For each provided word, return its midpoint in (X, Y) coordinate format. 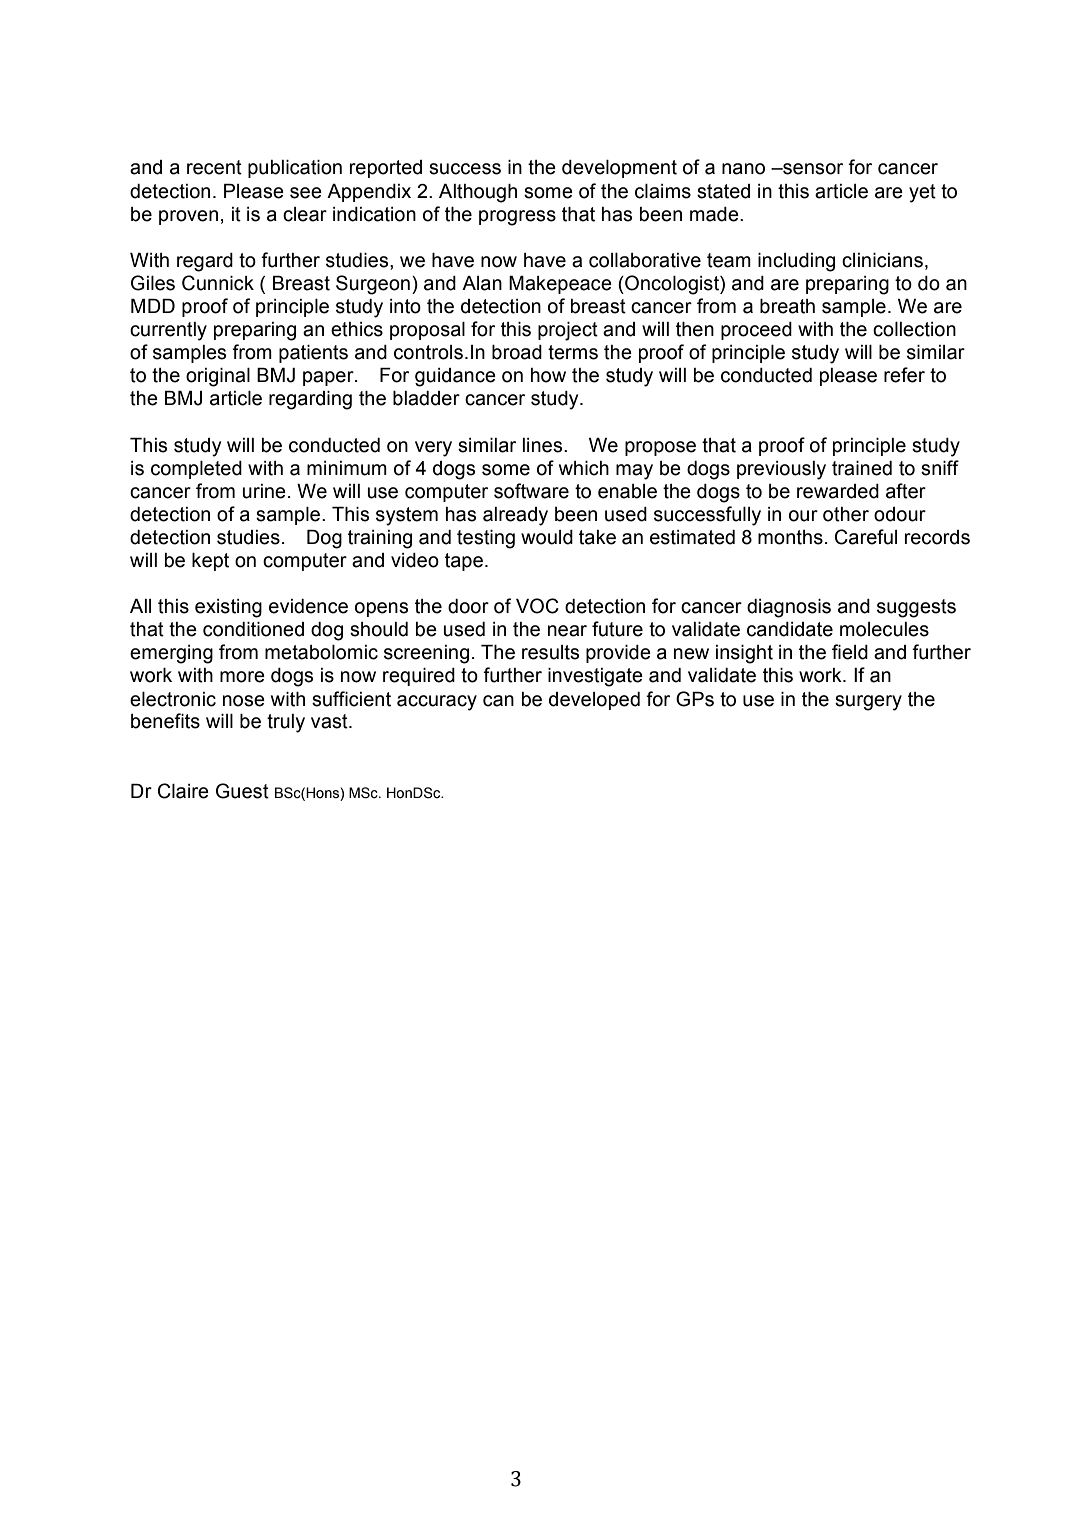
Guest (242, 791)
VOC (537, 606)
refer (904, 375)
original (218, 377)
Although (478, 193)
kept (210, 562)
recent (214, 167)
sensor (812, 169)
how (548, 375)
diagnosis (789, 608)
